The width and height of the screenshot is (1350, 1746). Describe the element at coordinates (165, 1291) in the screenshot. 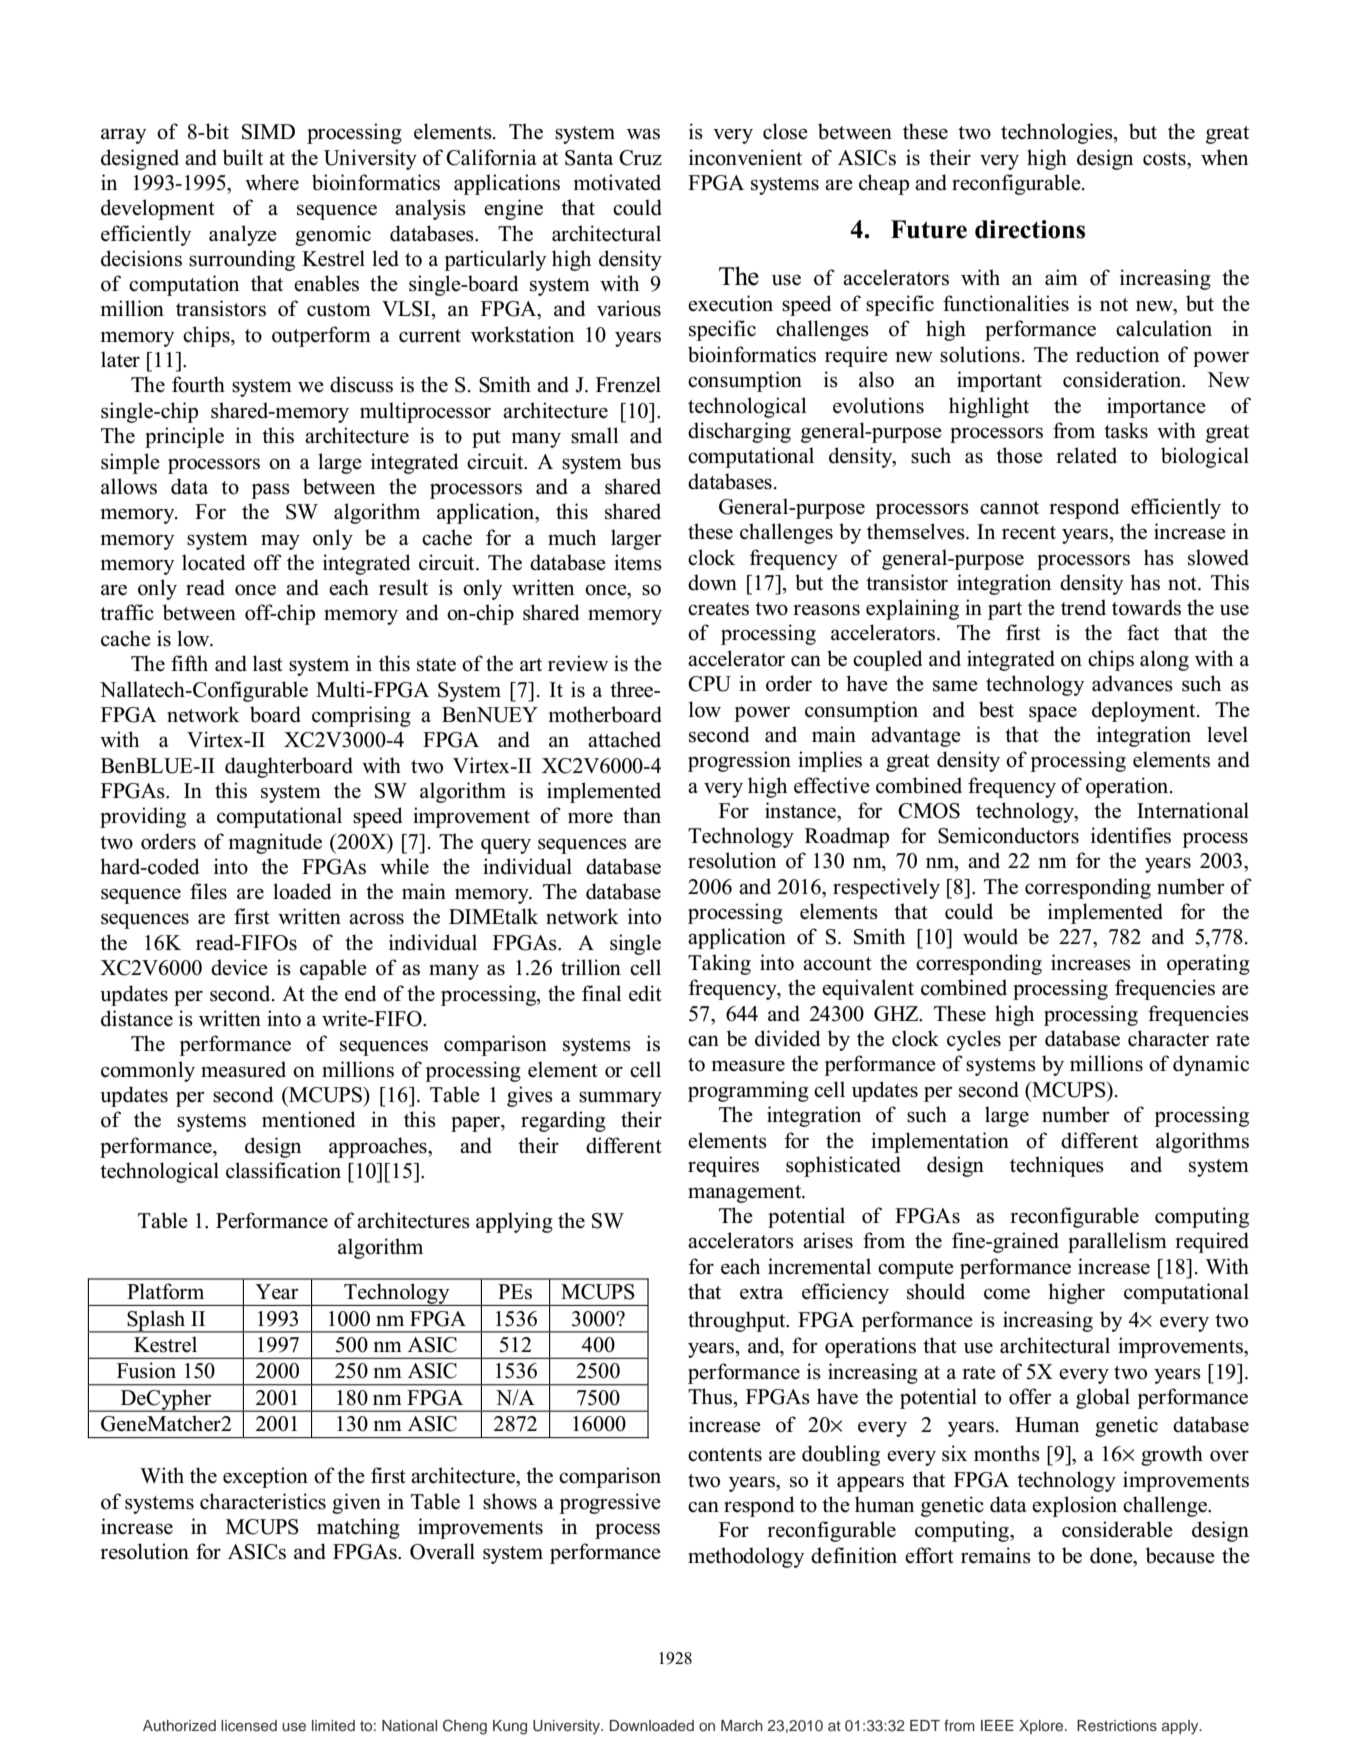

I see `Platform` at that location.
